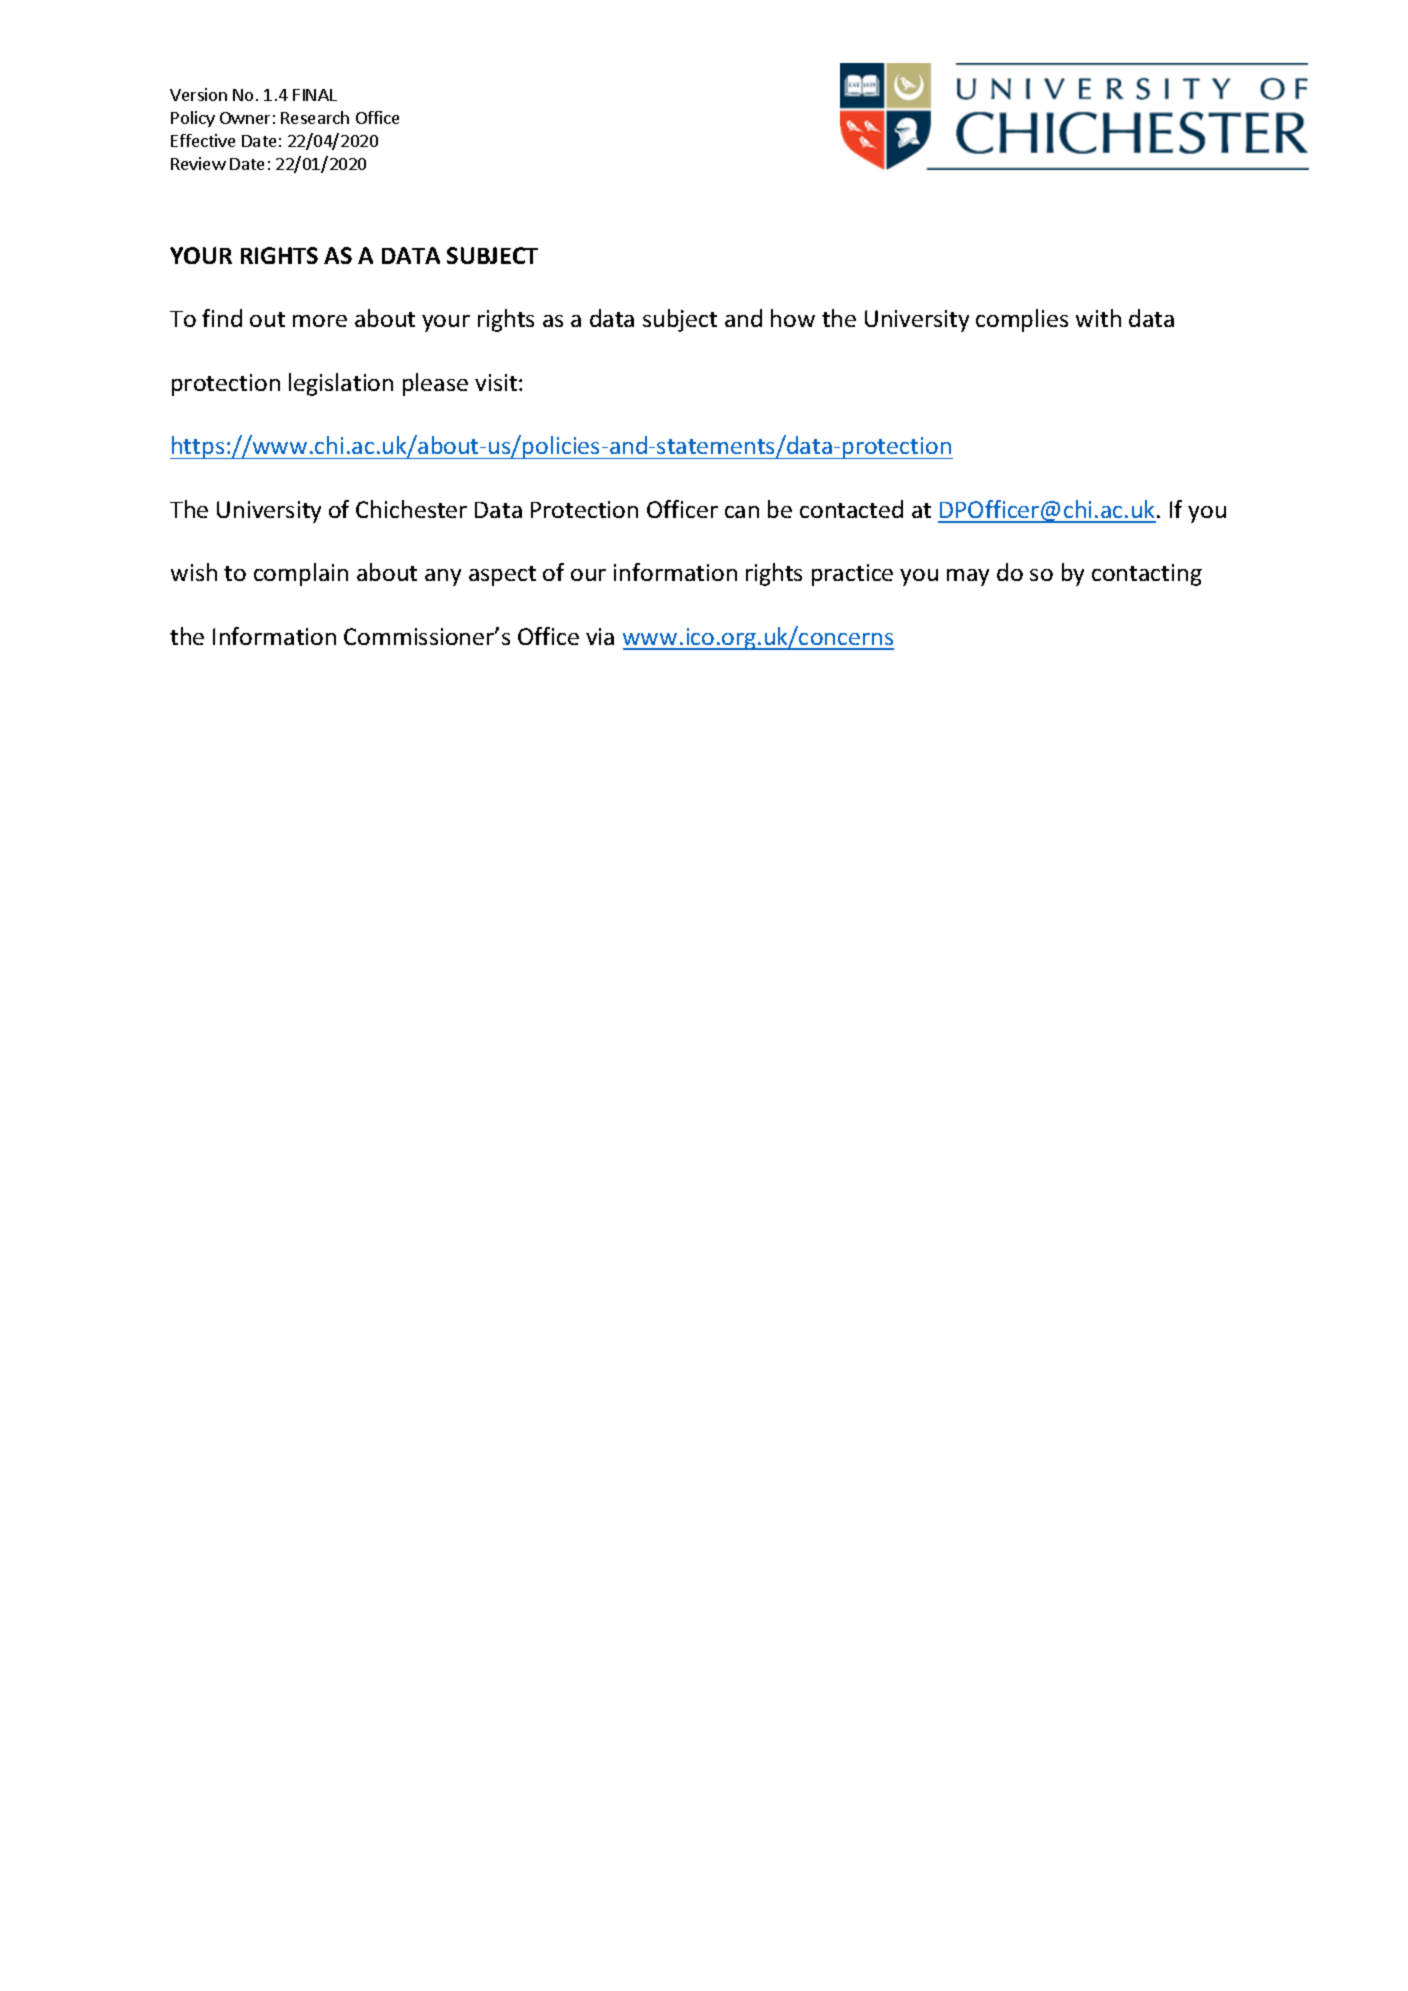 The height and width of the screenshot is (1991, 1408). I want to click on complain, so click(301, 574).
